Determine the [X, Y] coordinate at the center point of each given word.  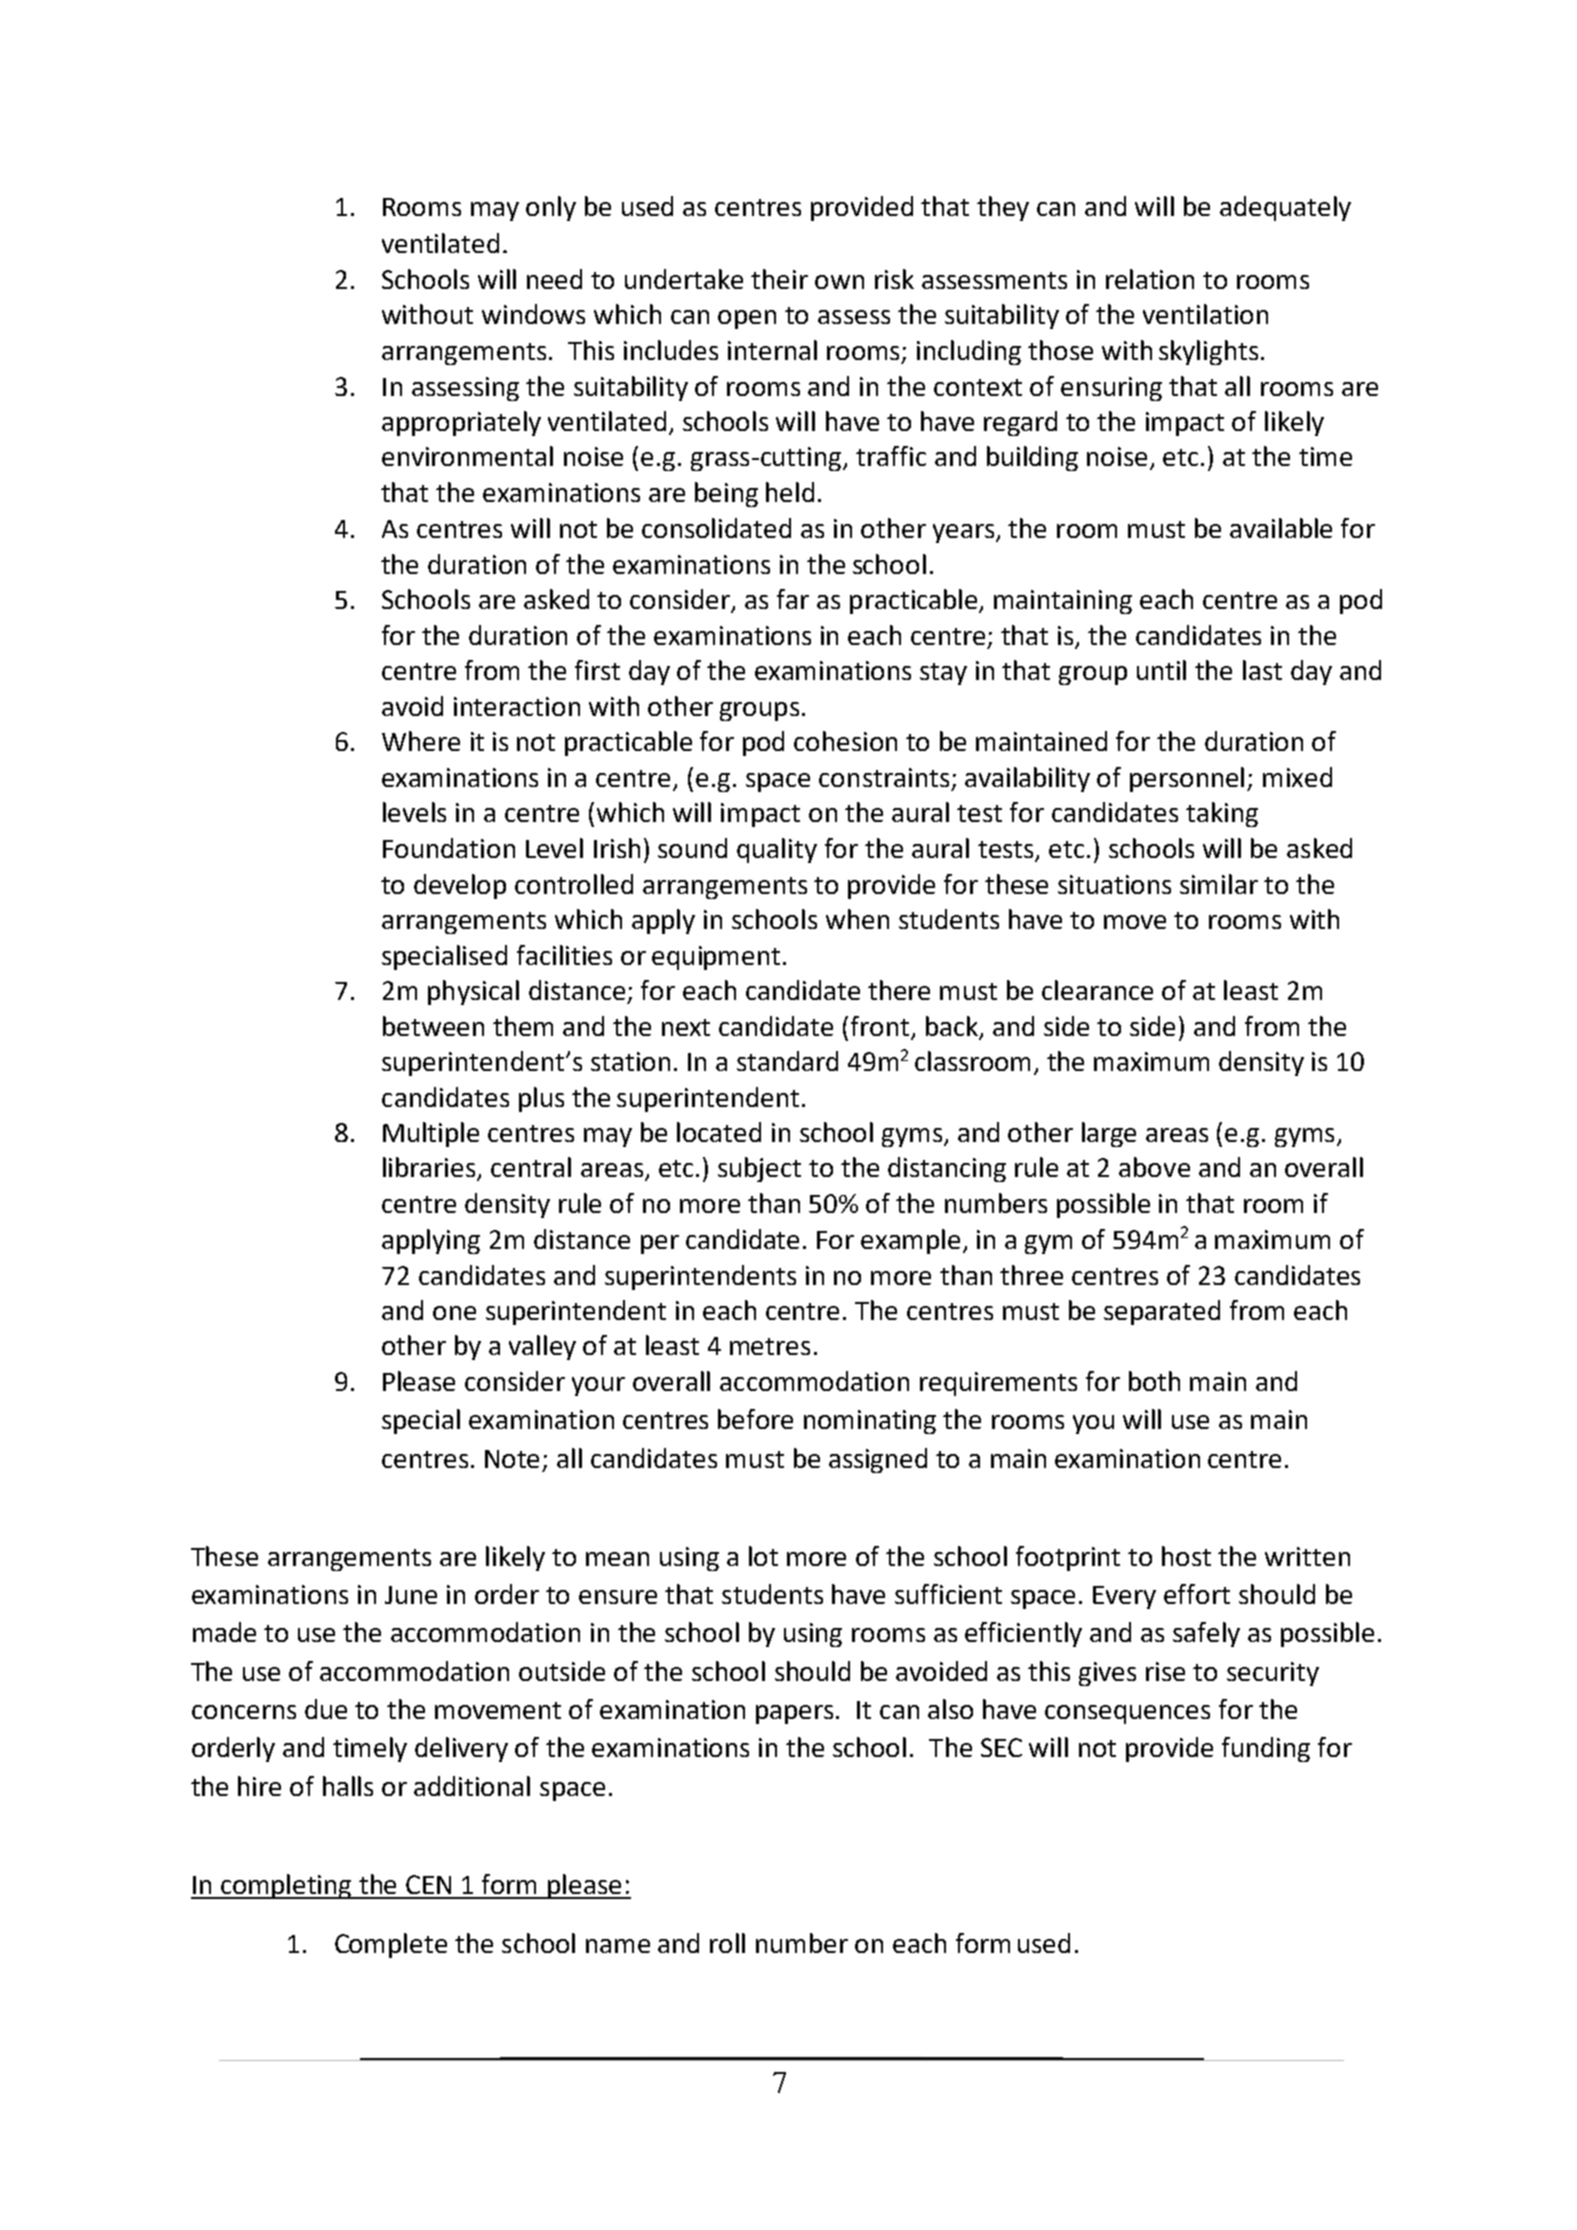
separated [1162, 1312]
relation [1150, 279]
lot [763, 1556]
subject [759, 1169]
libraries [430, 1168]
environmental [467, 456]
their [779, 279]
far [793, 599]
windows [533, 314]
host [1186, 1556]
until [1161, 670]
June [411, 1595]
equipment [716, 958]
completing [287, 1886]
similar [1219, 884]
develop [460, 886]
